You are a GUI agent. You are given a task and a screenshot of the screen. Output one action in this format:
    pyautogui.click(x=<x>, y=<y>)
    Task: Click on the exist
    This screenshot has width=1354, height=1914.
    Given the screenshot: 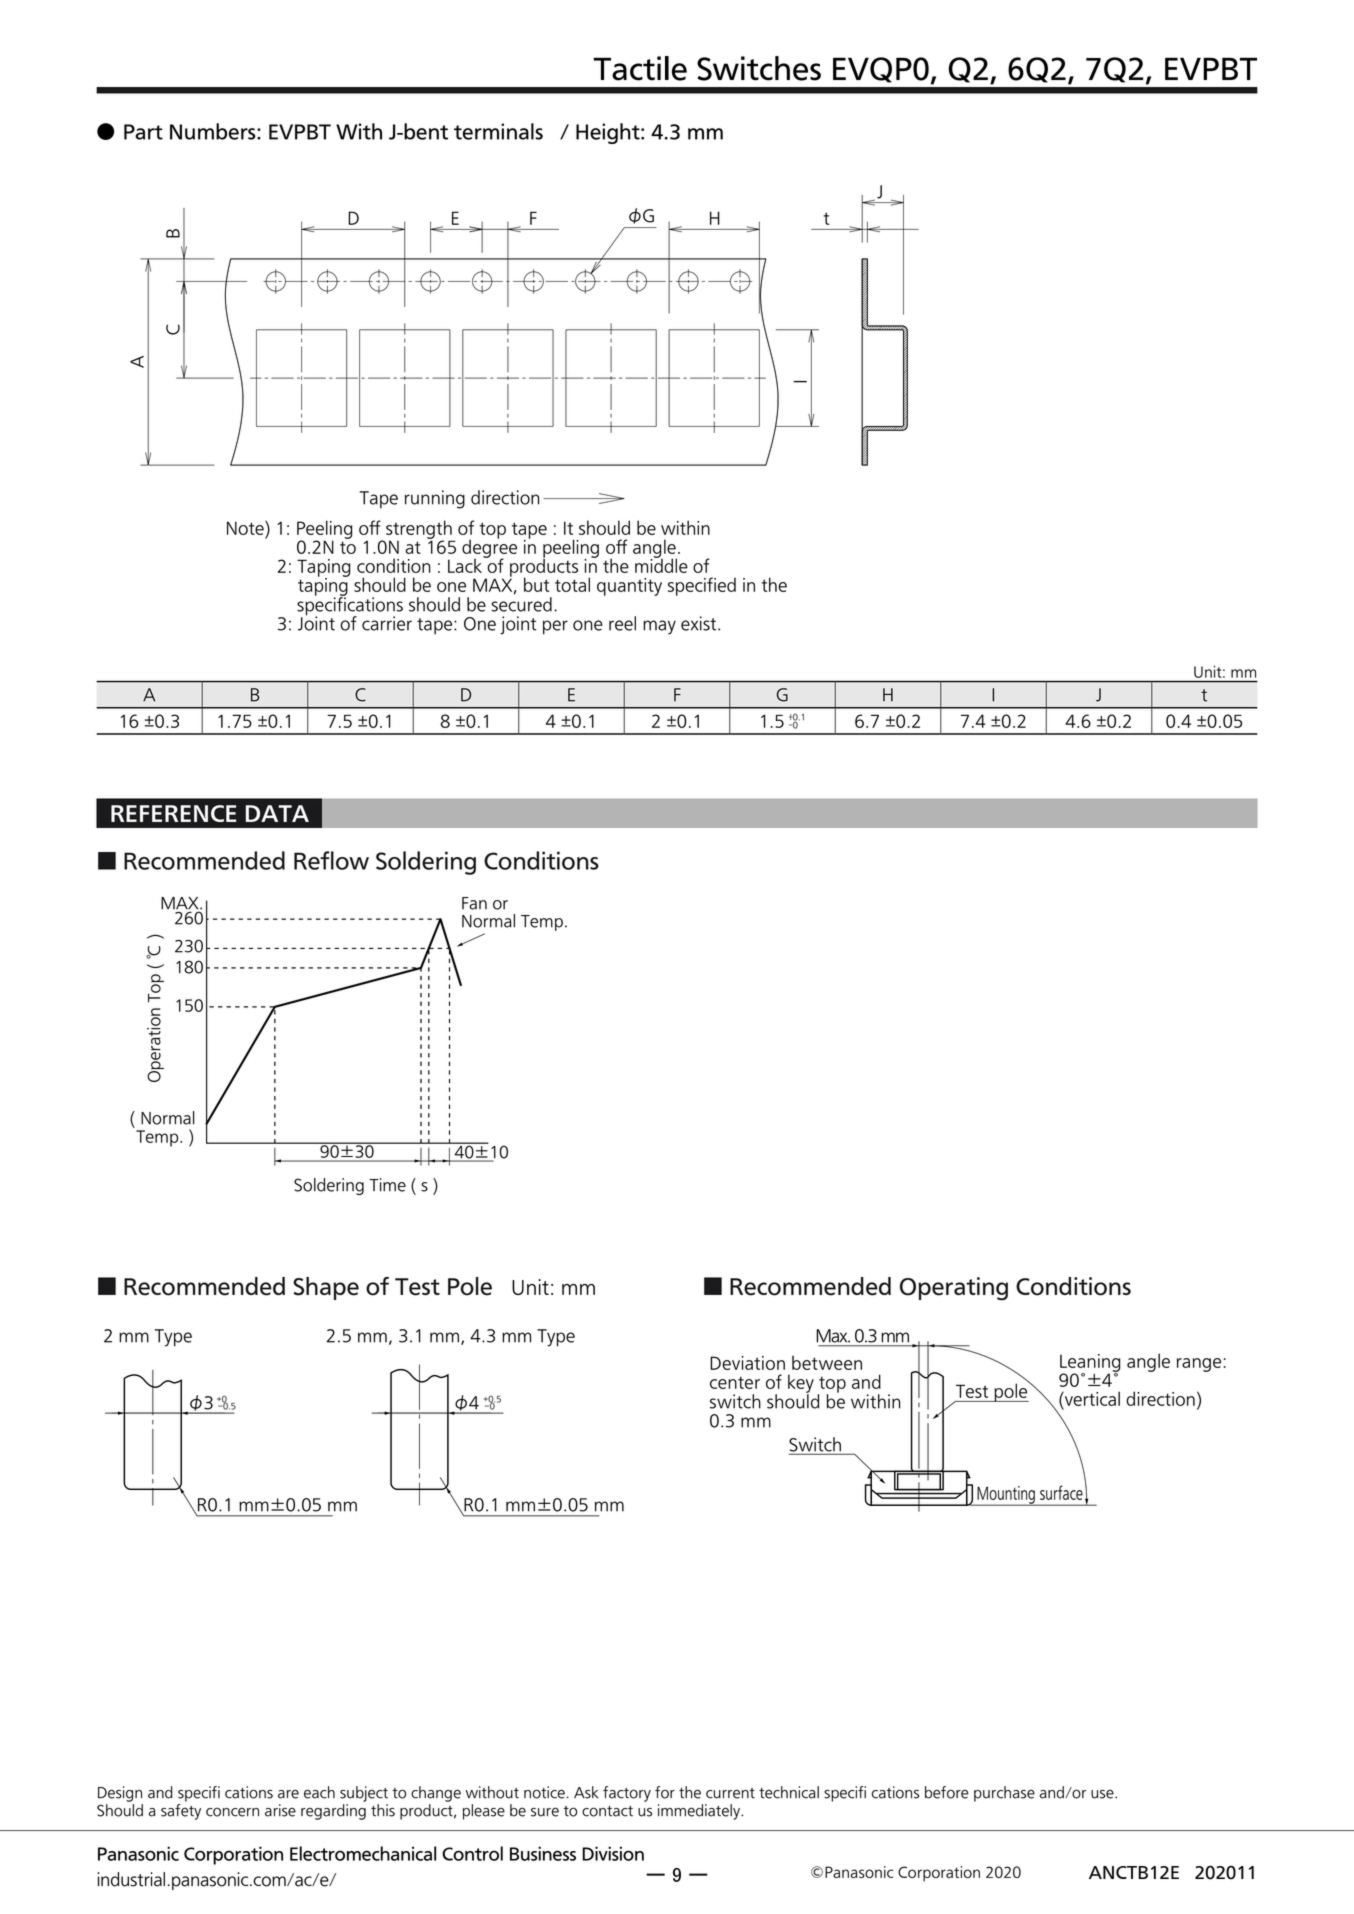 What is the action you would take?
    pyautogui.click(x=700, y=623)
